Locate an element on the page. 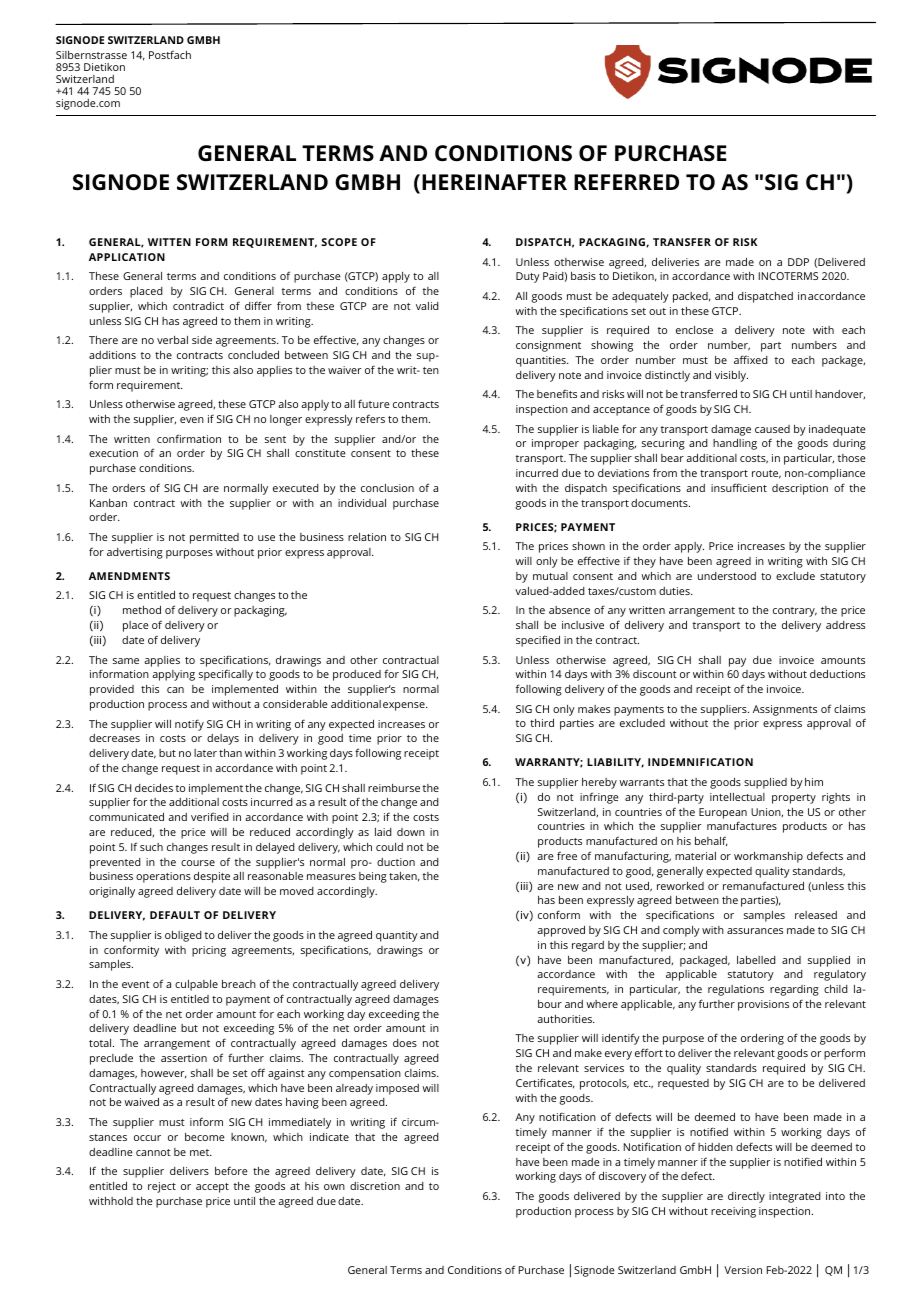 This page has width=924, height=1309. reject is located at coordinates (162, 1187).
